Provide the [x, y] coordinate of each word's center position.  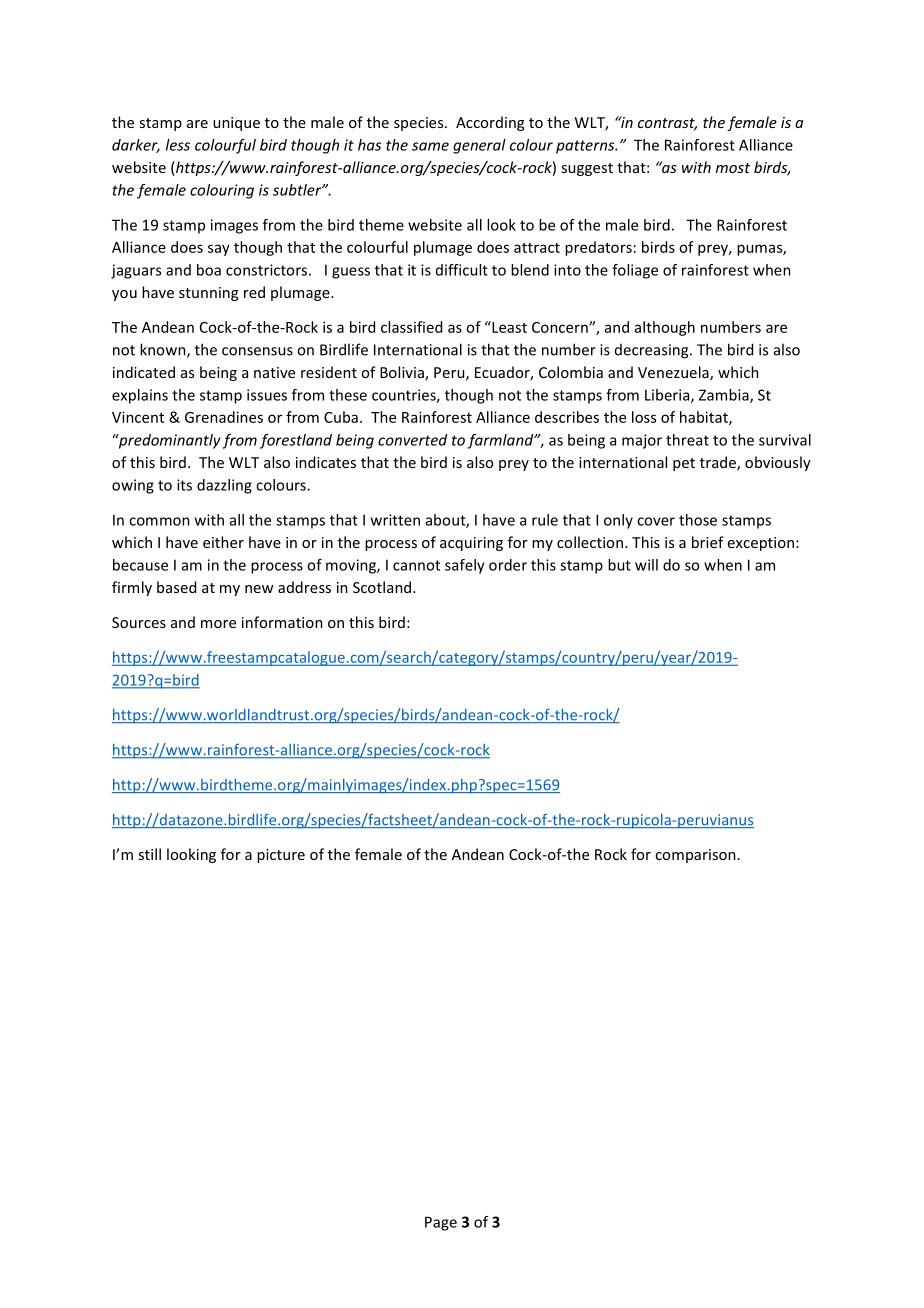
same [430, 146]
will [646, 565]
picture [281, 856]
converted [412, 440]
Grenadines [224, 417]
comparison [695, 856]
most [733, 168]
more [218, 624]
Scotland [383, 587]
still [149, 854]
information [282, 622]
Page [441, 1223]
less [178, 145]
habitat [705, 418]
